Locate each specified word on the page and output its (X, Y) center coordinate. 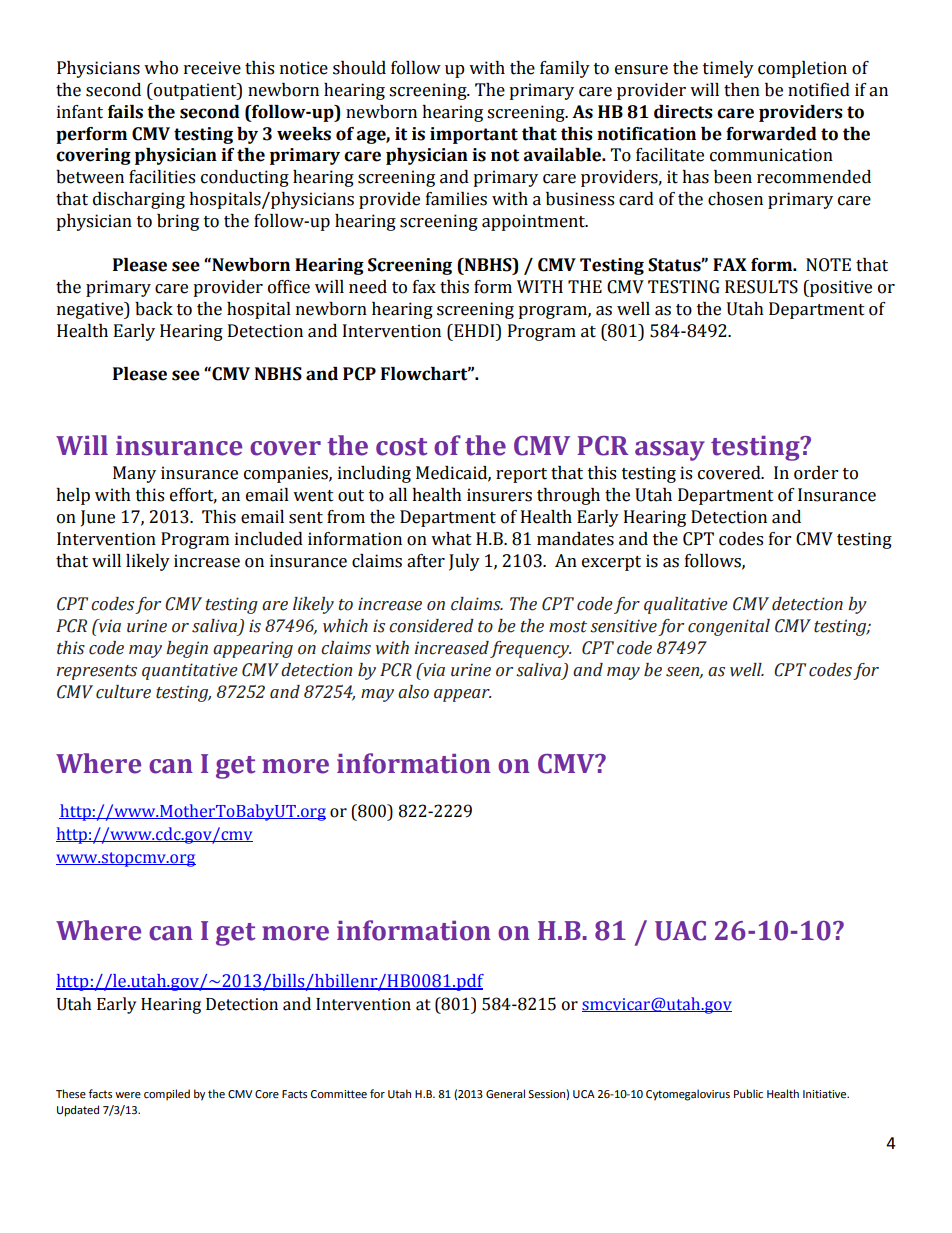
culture (123, 692)
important (474, 135)
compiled (167, 1095)
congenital (729, 627)
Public (748, 1093)
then (742, 90)
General (505, 1094)
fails (125, 112)
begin (187, 649)
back (154, 309)
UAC (680, 931)
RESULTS (761, 287)
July (464, 562)
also (413, 692)
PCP (359, 374)
